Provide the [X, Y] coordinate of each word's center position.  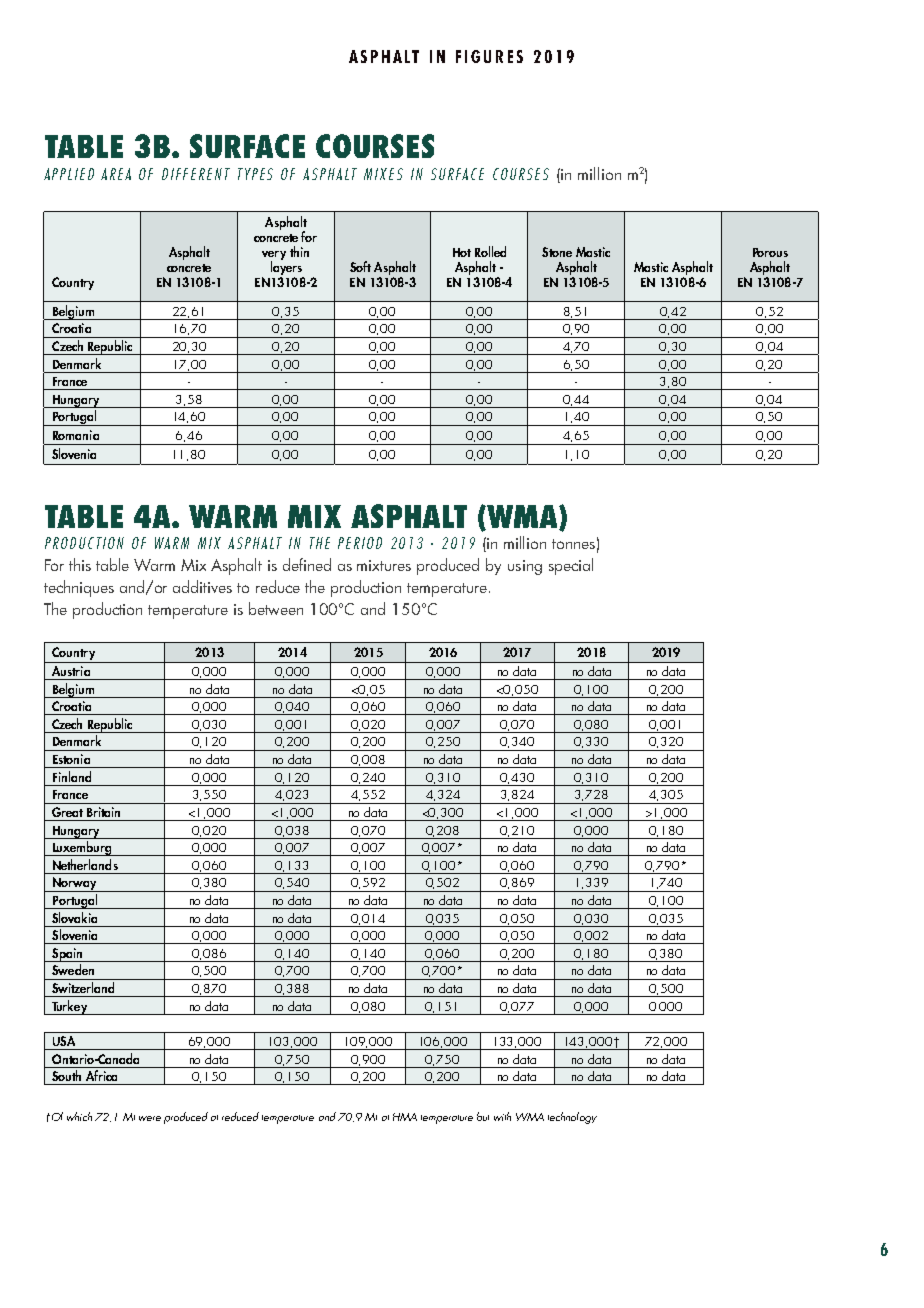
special [571, 566]
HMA [405, 1117]
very [274, 257]
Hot [462, 252]
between [276, 608]
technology [572, 1118]
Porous [770, 252]
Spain [67, 955]
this [80, 564]
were [150, 1118]
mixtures [384, 565]
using [525, 567]
